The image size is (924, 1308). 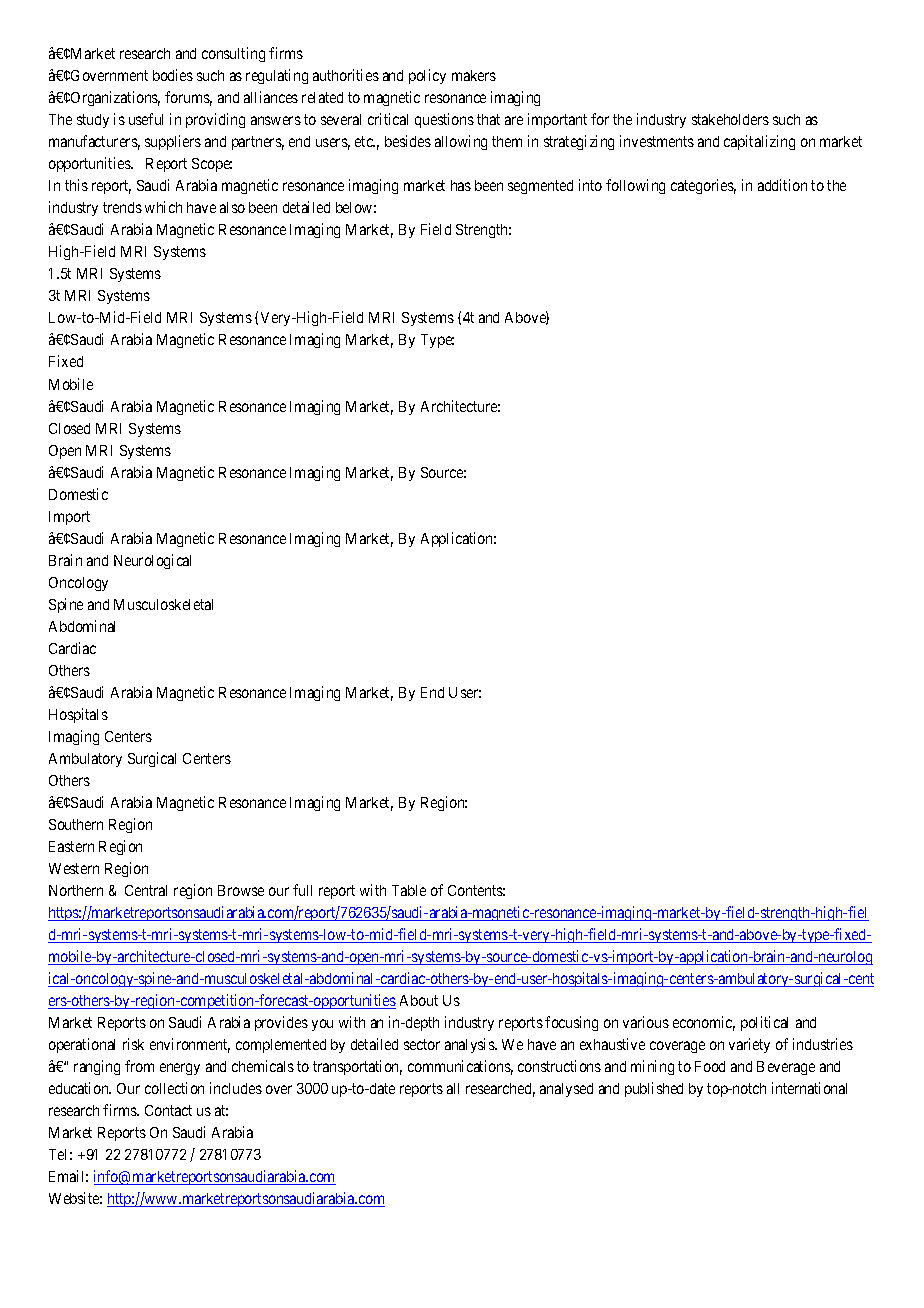 What do you see at coordinates (173, 142) in the document?
I see `suppliers` at bounding box center [173, 142].
